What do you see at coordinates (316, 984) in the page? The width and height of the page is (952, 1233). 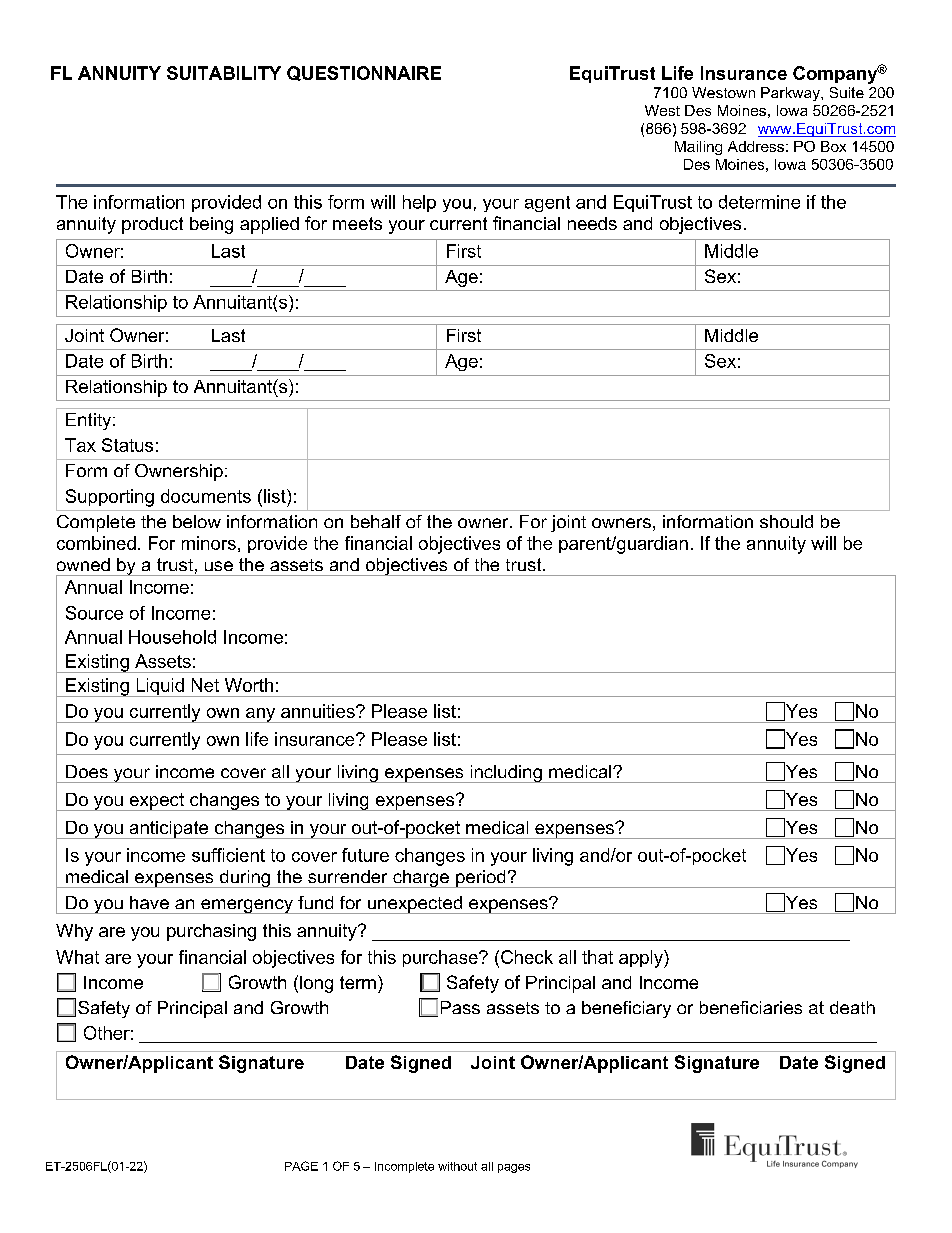 I see `long` at bounding box center [316, 984].
